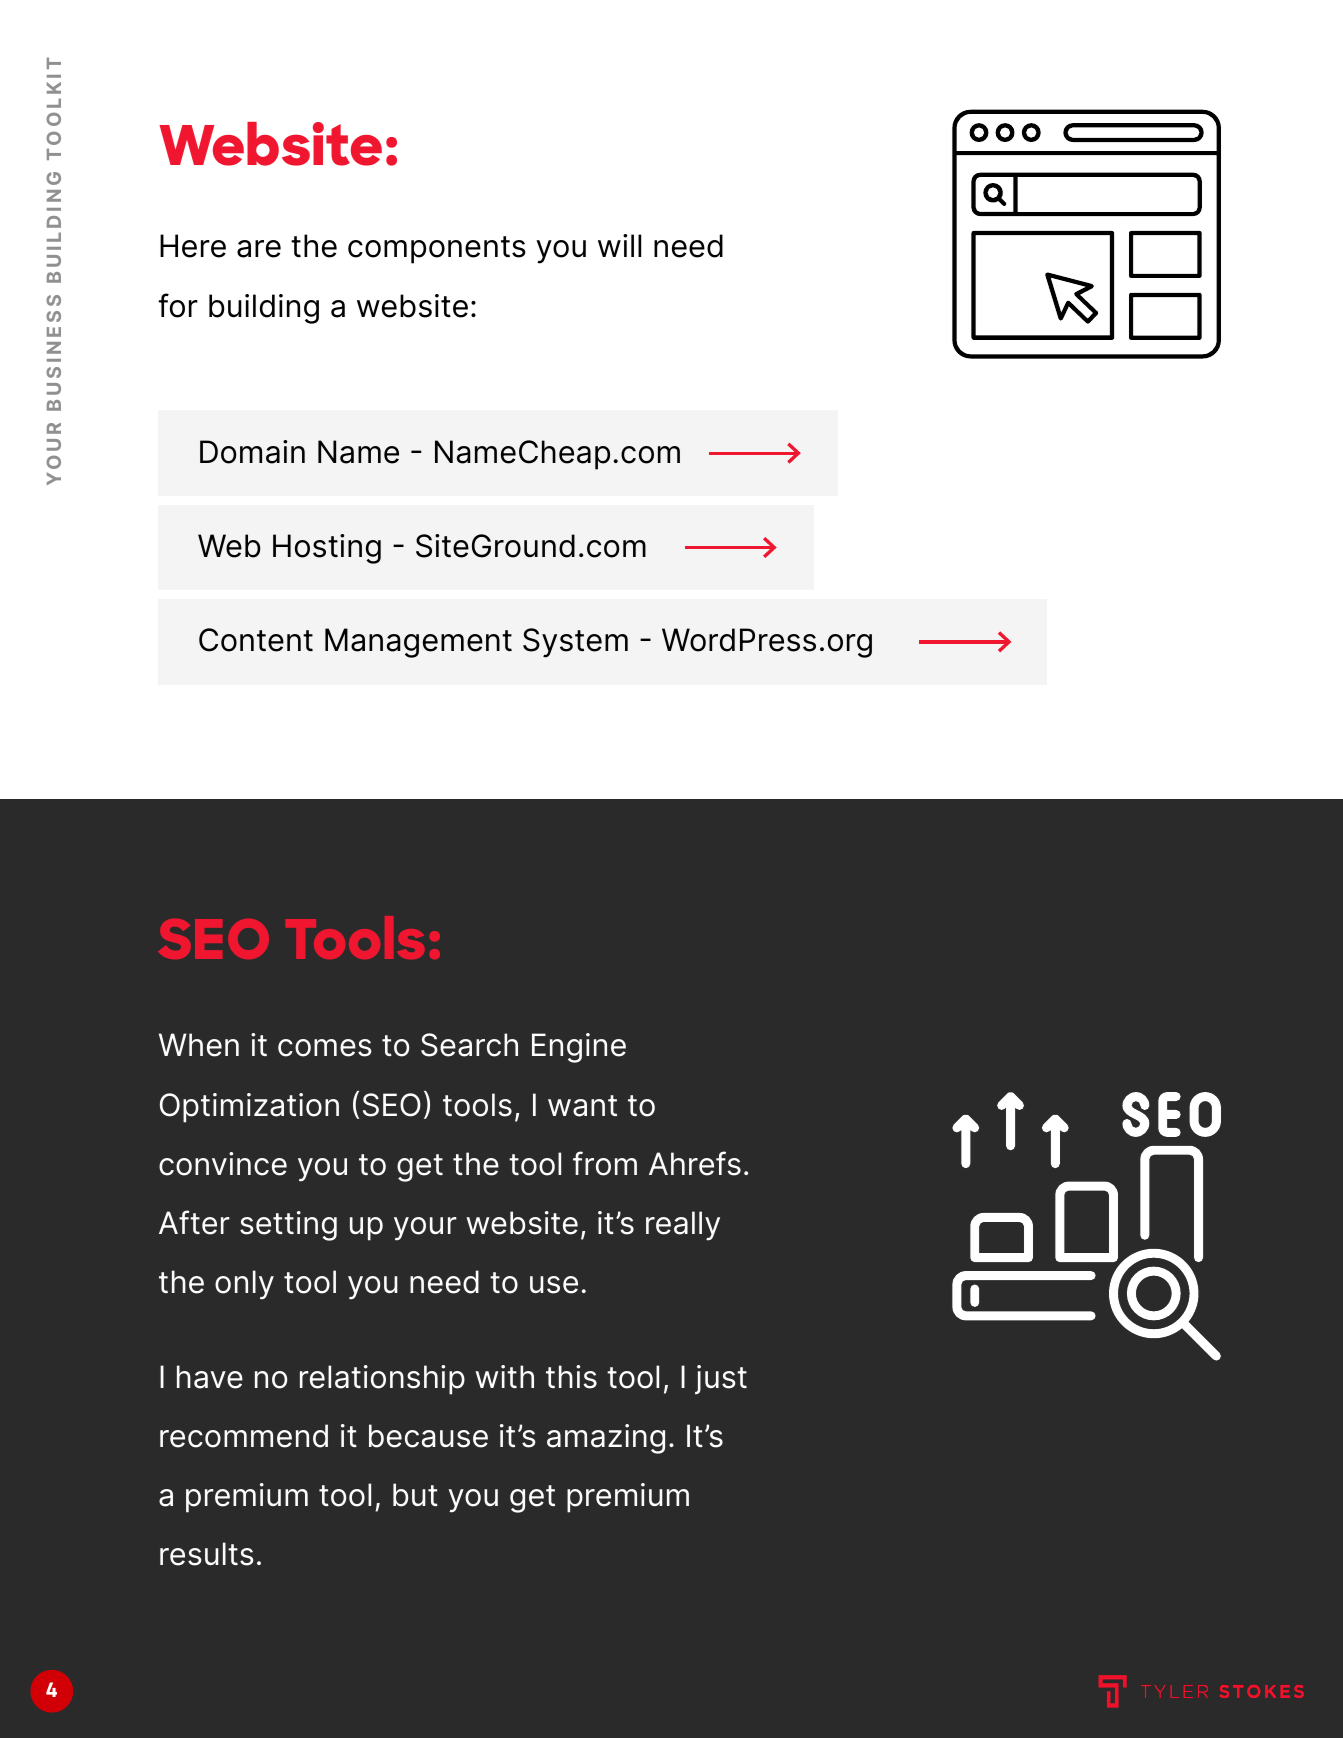 The image size is (1343, 1738). Describe the element at coordinates (619, 245) in the screenshot. I see `will` at that location.
